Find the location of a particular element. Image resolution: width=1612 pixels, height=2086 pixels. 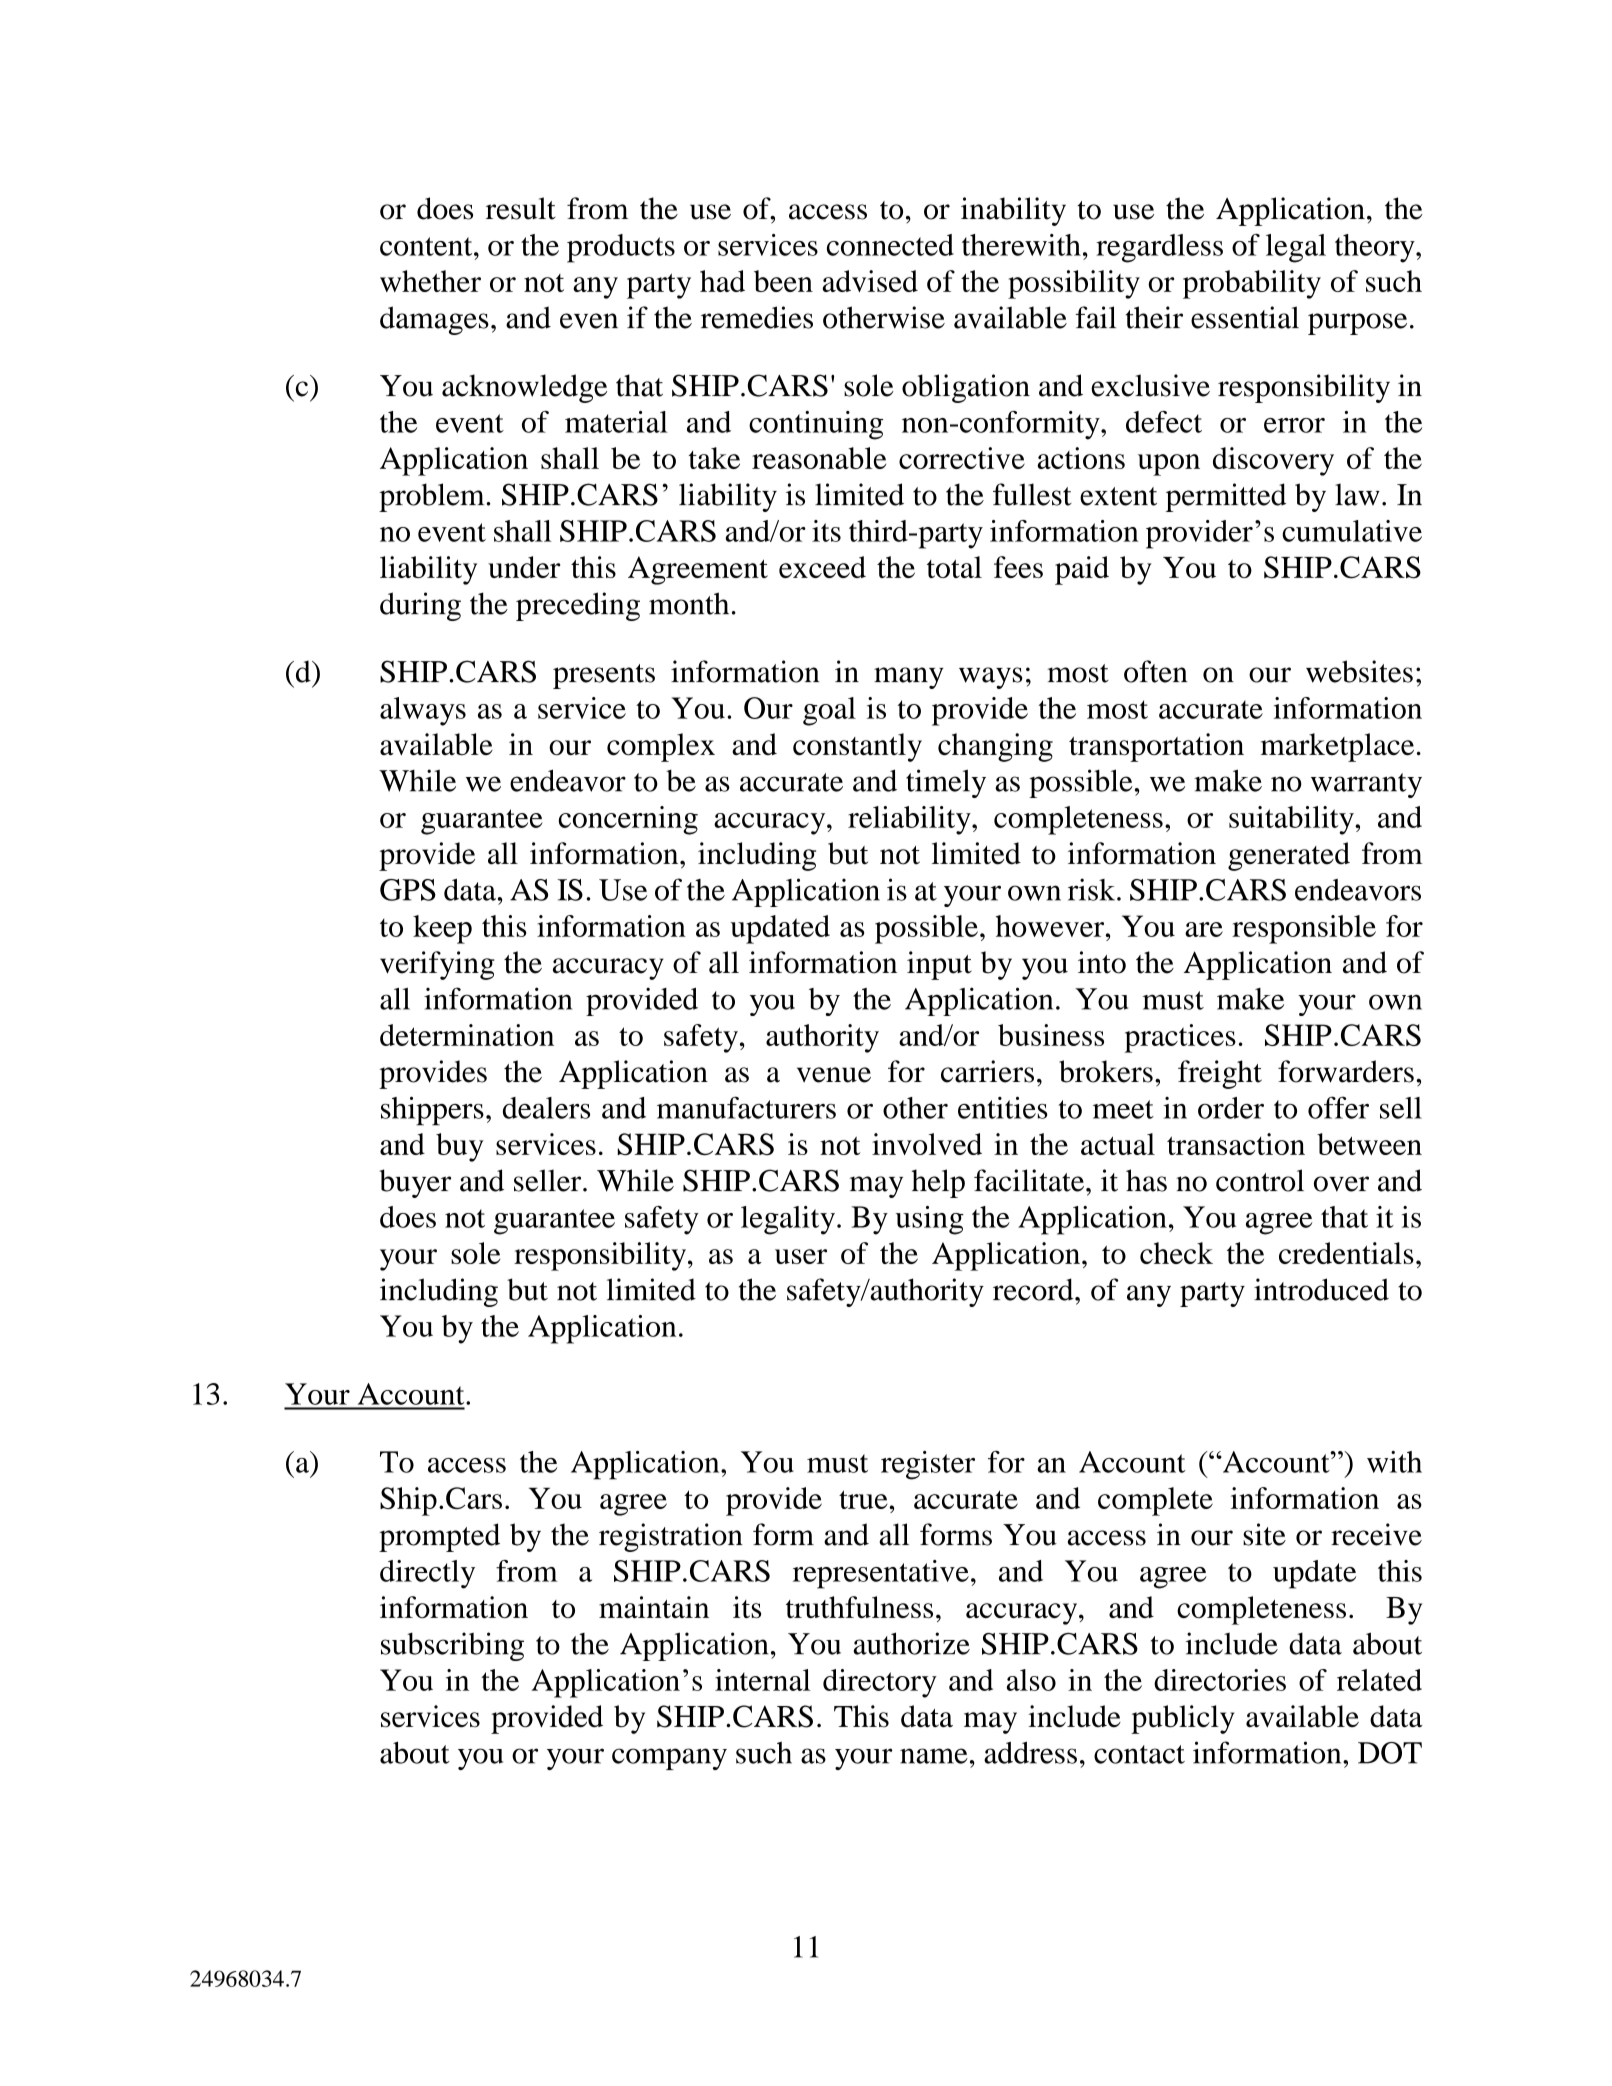

input is located at coordinates (939, 965).
